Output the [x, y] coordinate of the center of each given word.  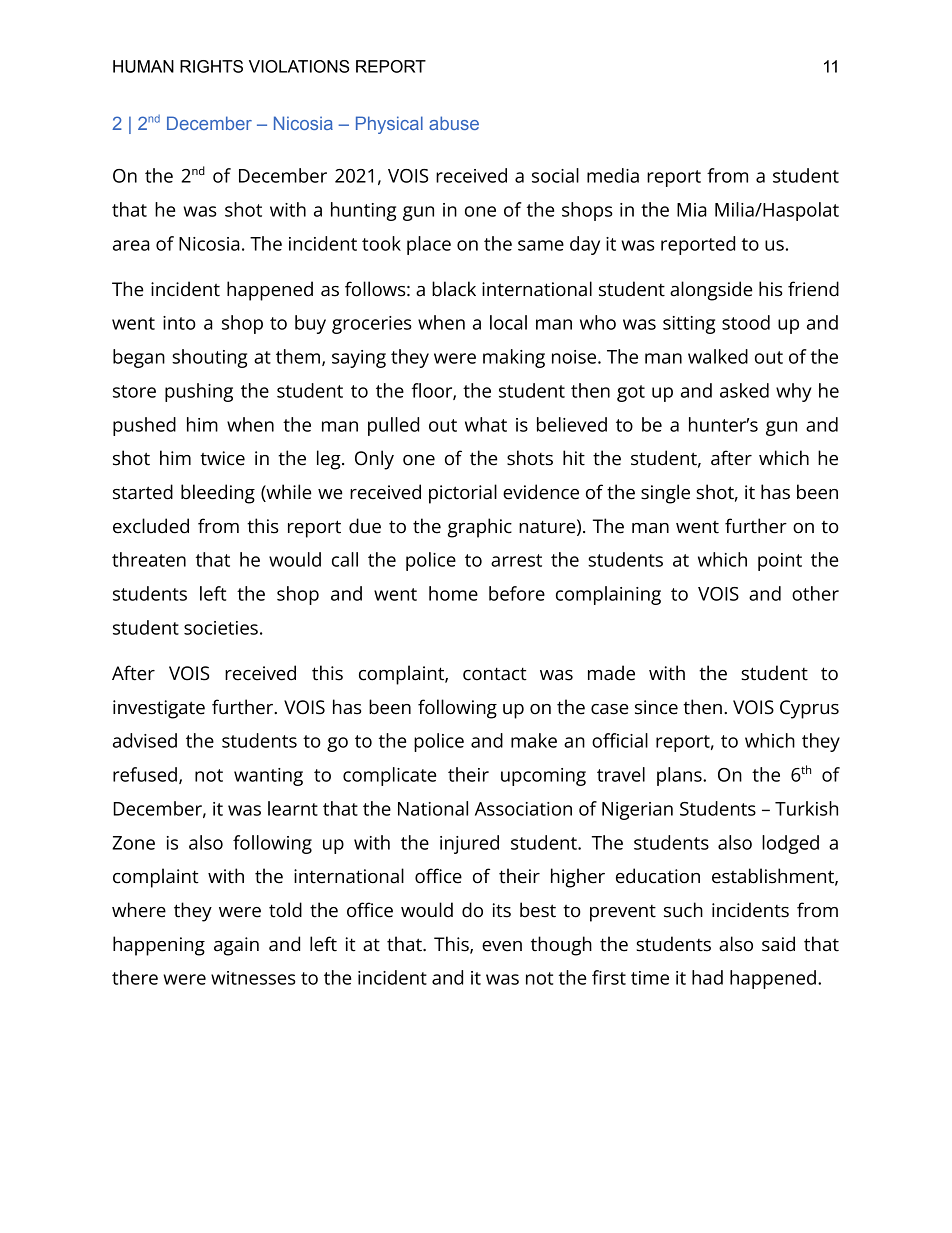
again [236, 946]
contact [495, 674]
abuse [454, 123]
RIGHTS [211, 66]
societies [221, 628]
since [656, 707]
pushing [199, 392]
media [613, 175]
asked [744, 390]
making [514, 358]
